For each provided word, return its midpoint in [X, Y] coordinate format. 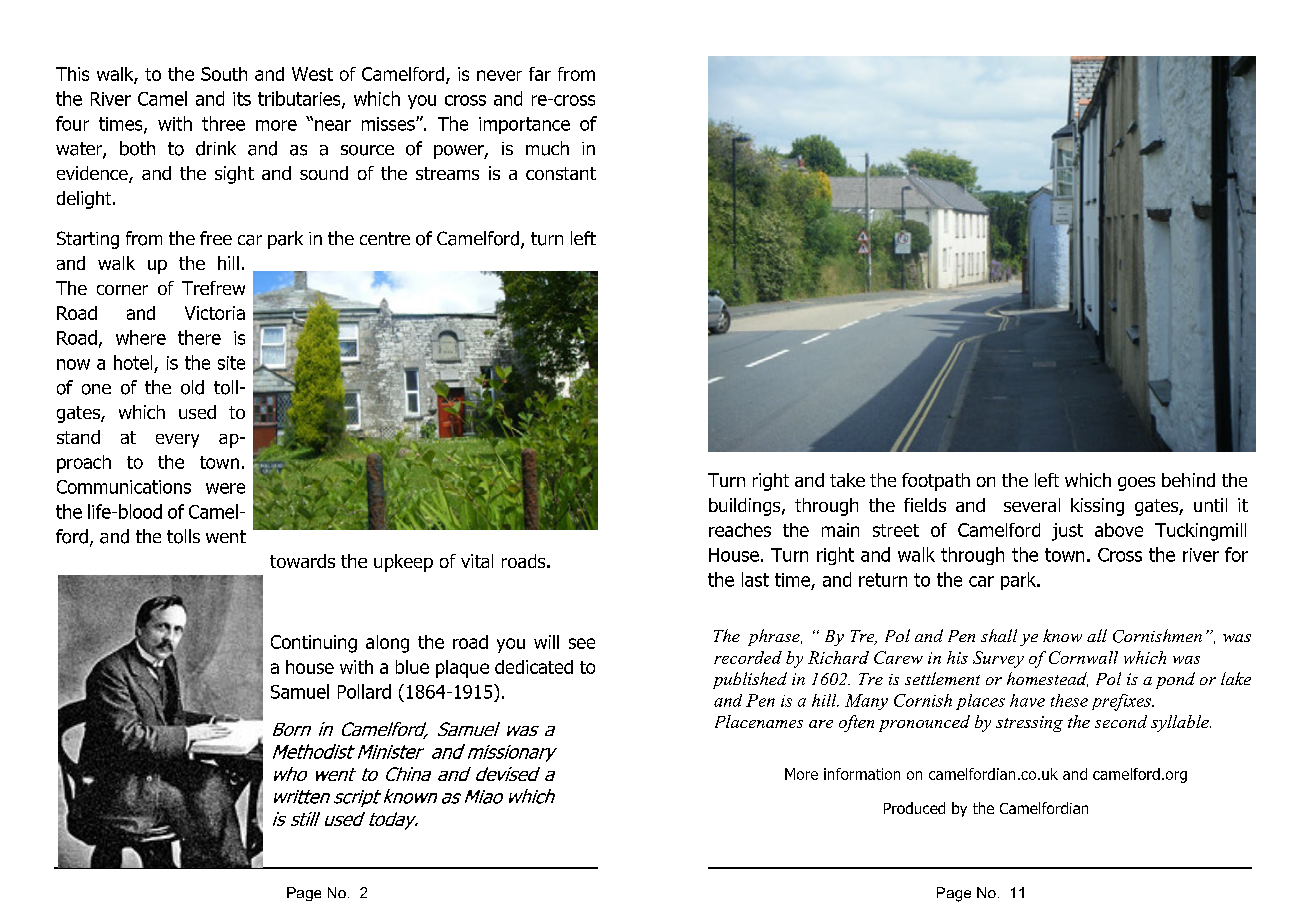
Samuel [300, 691]
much [547, 148]
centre [385, 238]
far [540, 74]
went [226, 536]
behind [1188, 480]
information [862, 774]
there [199, 337]
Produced [914, 808]
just [1067, 532]
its [242, 99]
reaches [740, 530]
